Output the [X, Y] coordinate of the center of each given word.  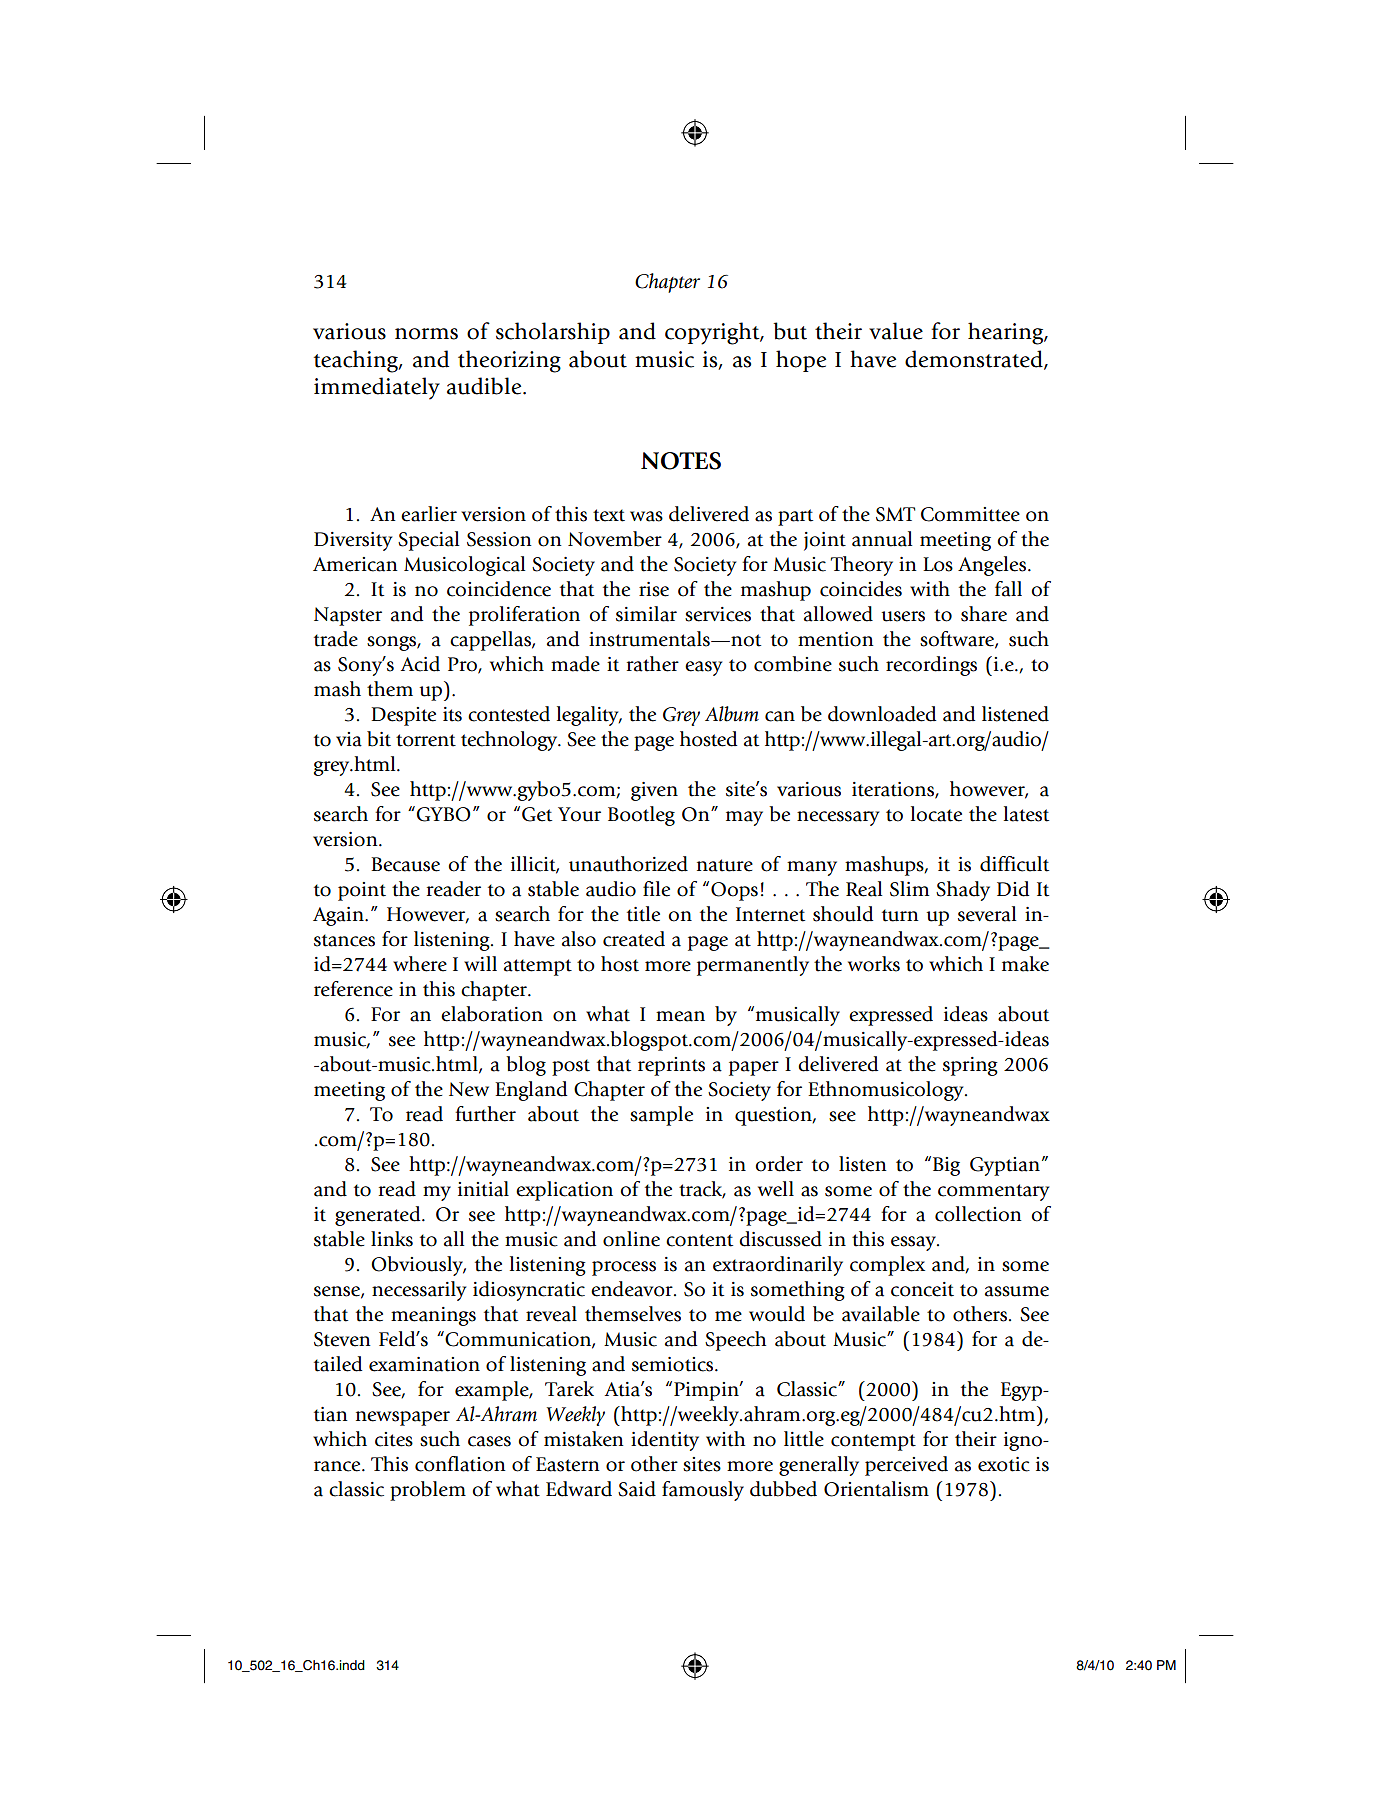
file [656, 889]
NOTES [681, 461]
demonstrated [975, 359]
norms [426, 334]
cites [394, 1439]
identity [665, 1441]
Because [405, 864]
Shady [963, 891]
